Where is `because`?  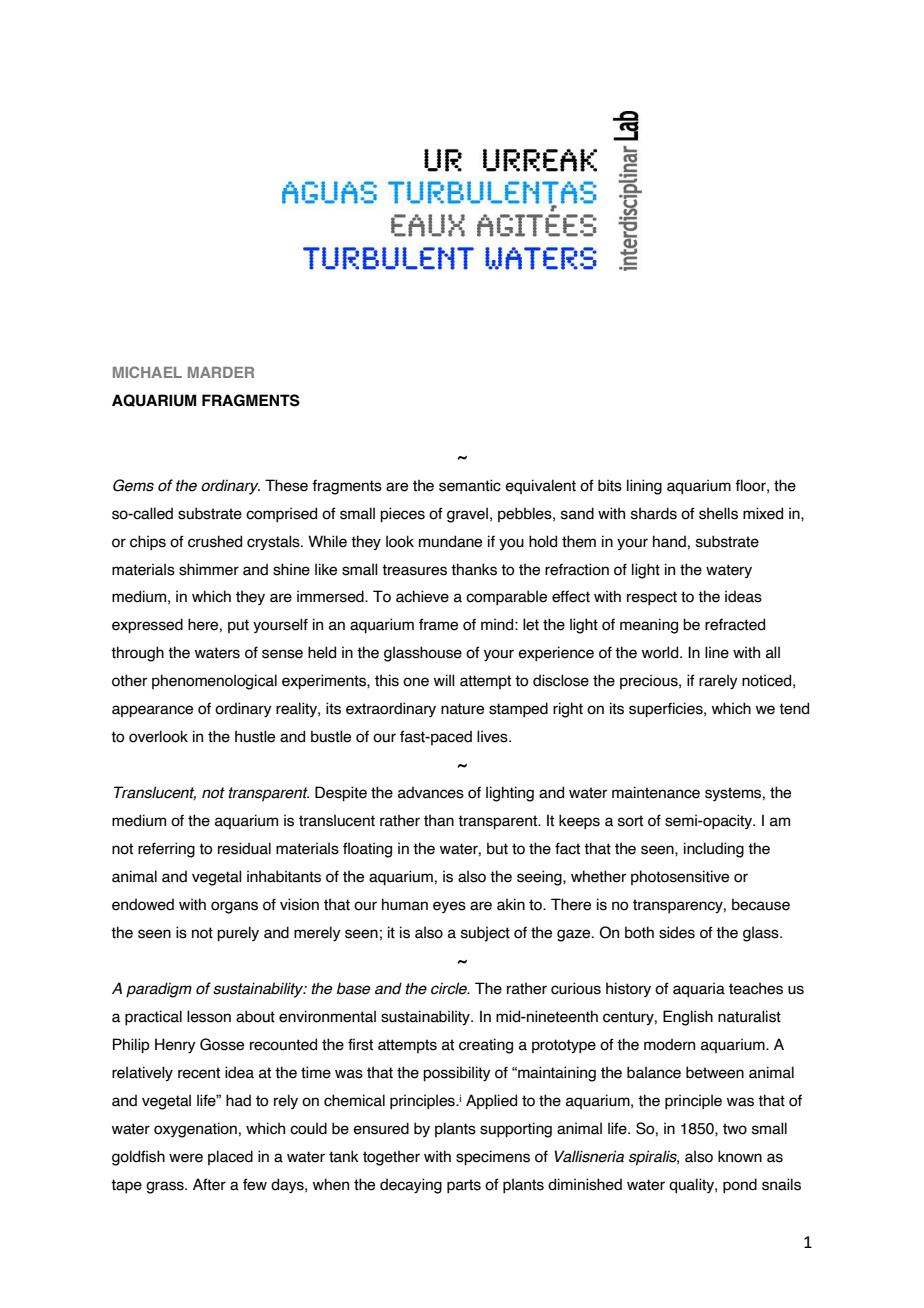
because is located at coordinates (761, 904).
